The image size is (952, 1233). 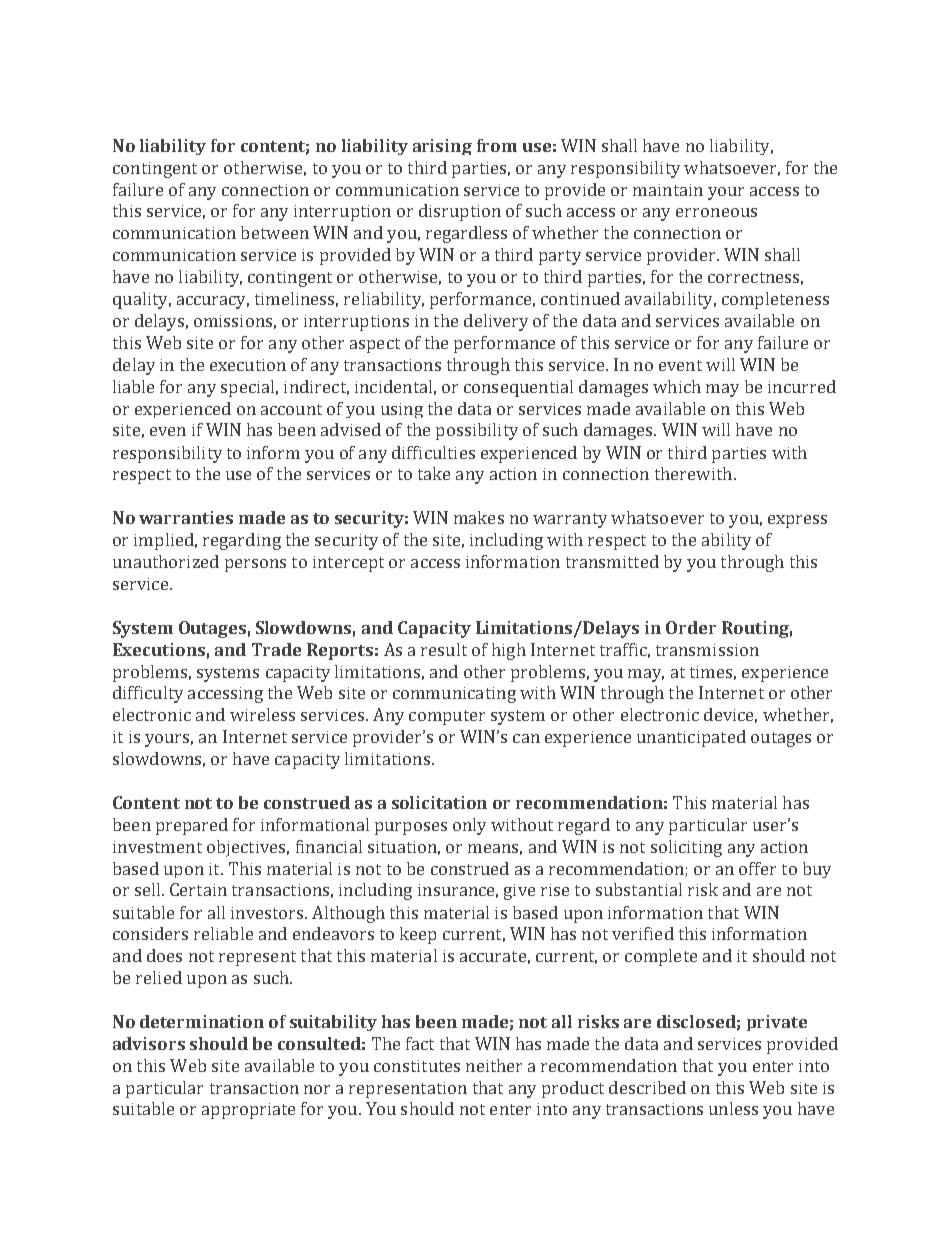 What do you see at coordinates (248, 1111) in the screenshot?
I see `appropriate` at bounding box center [248, 1111].
